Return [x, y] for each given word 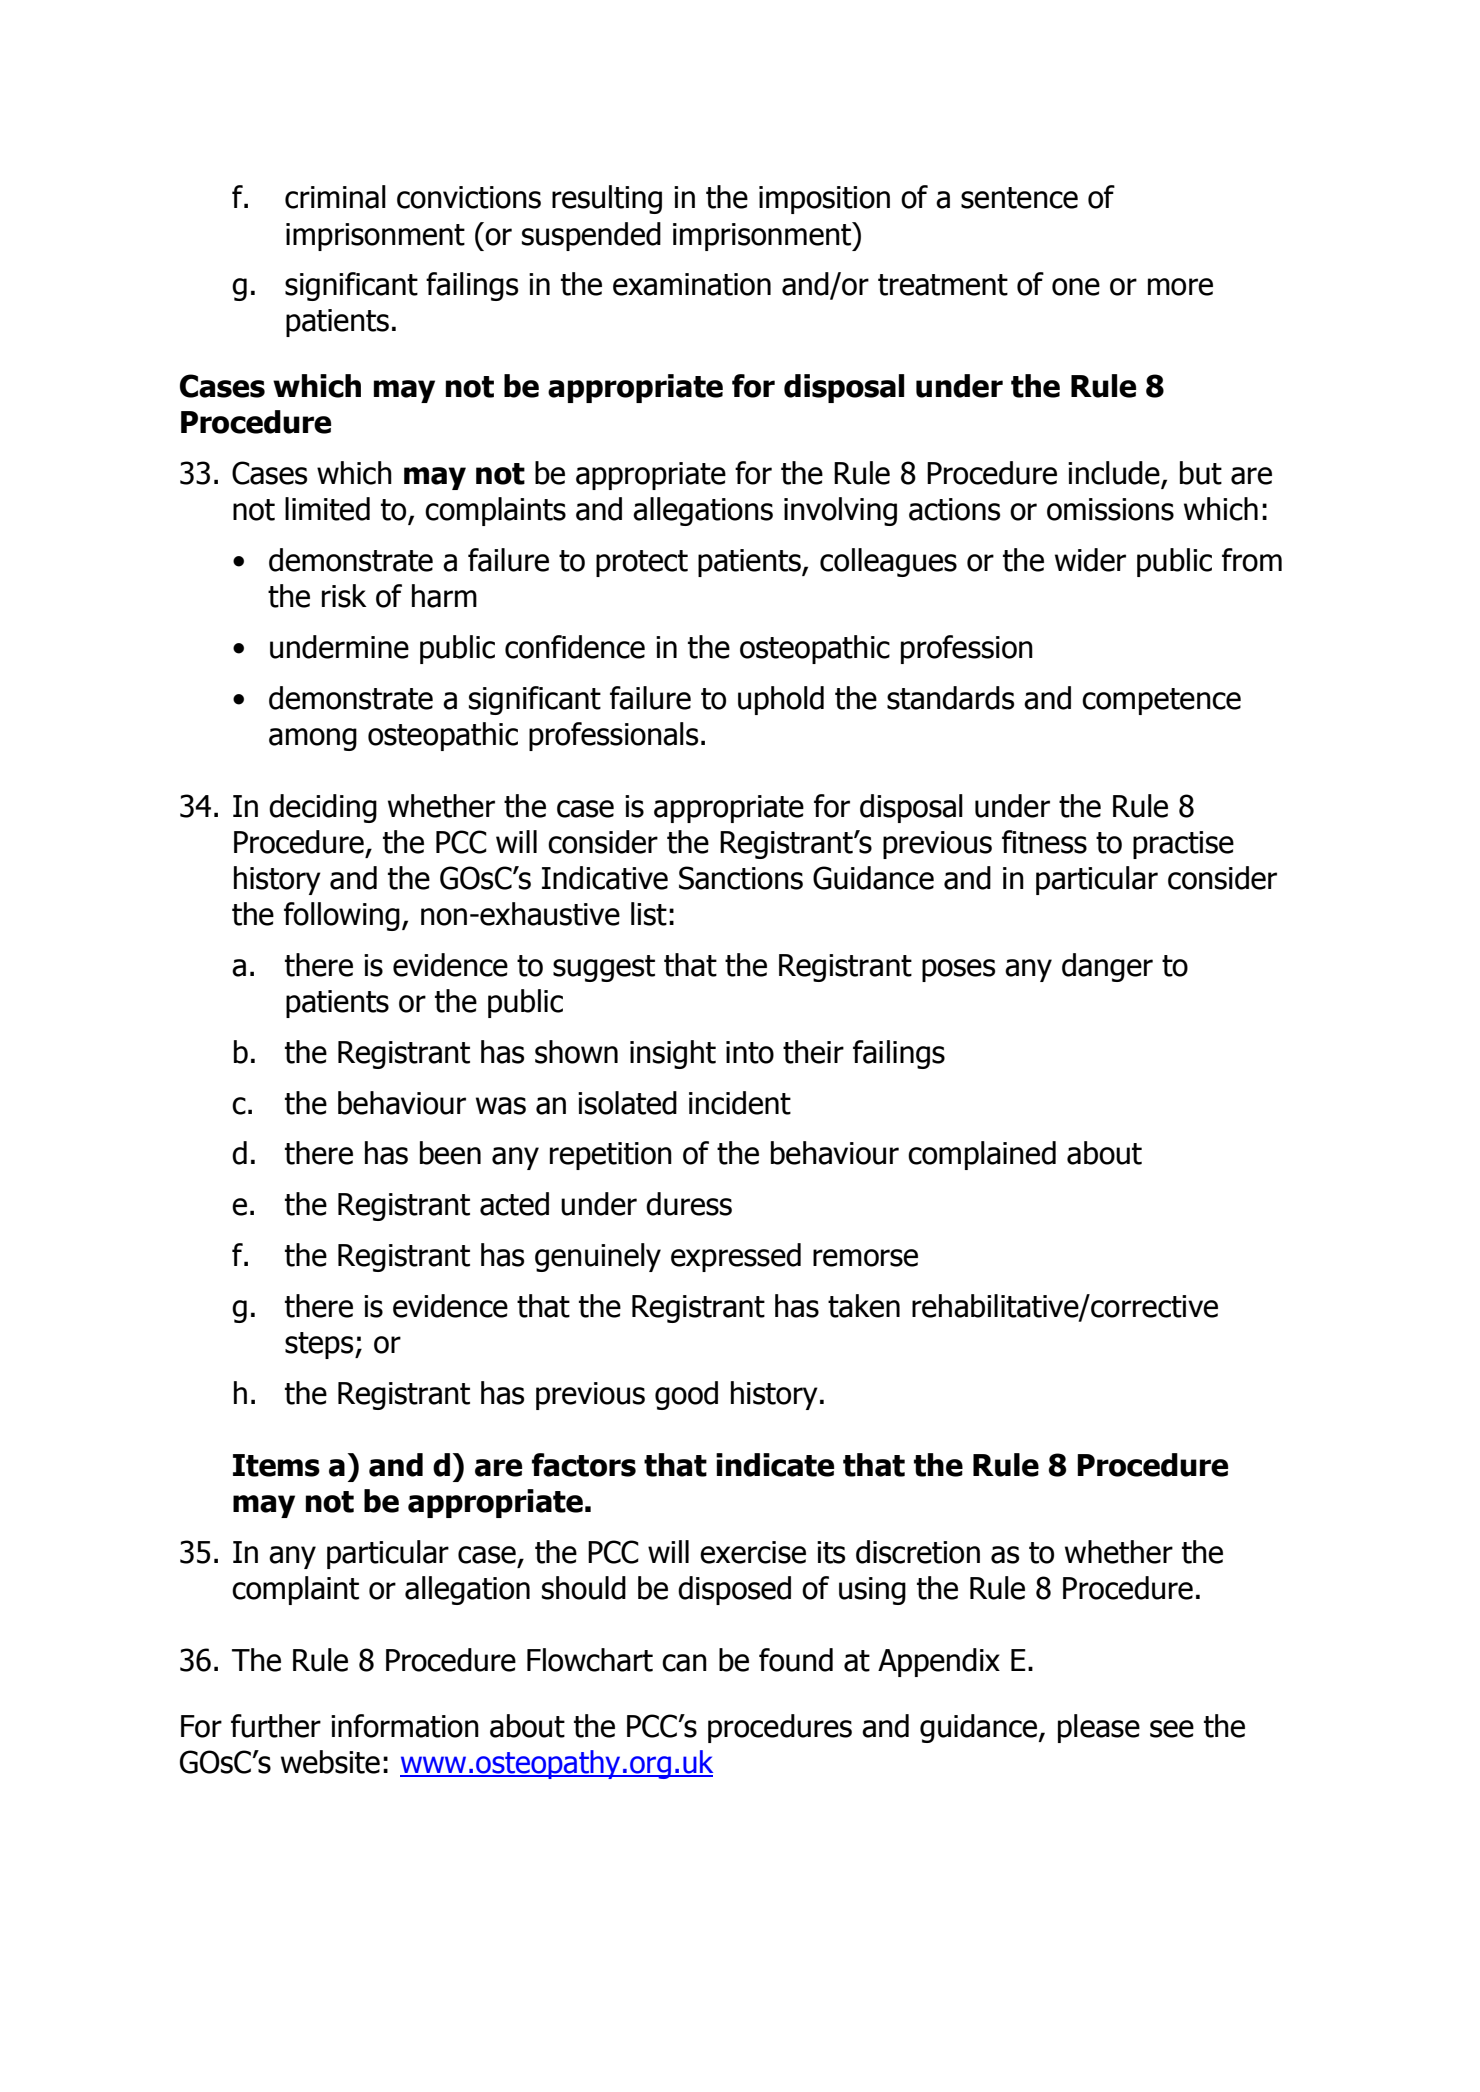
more [1180, 287]
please [1099, 1728]
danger [1107, 967]
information [405, 1726]
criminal [335, 197]
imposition [824, 200]
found [796, 1660]
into [750, 1052]
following [342, 916]
